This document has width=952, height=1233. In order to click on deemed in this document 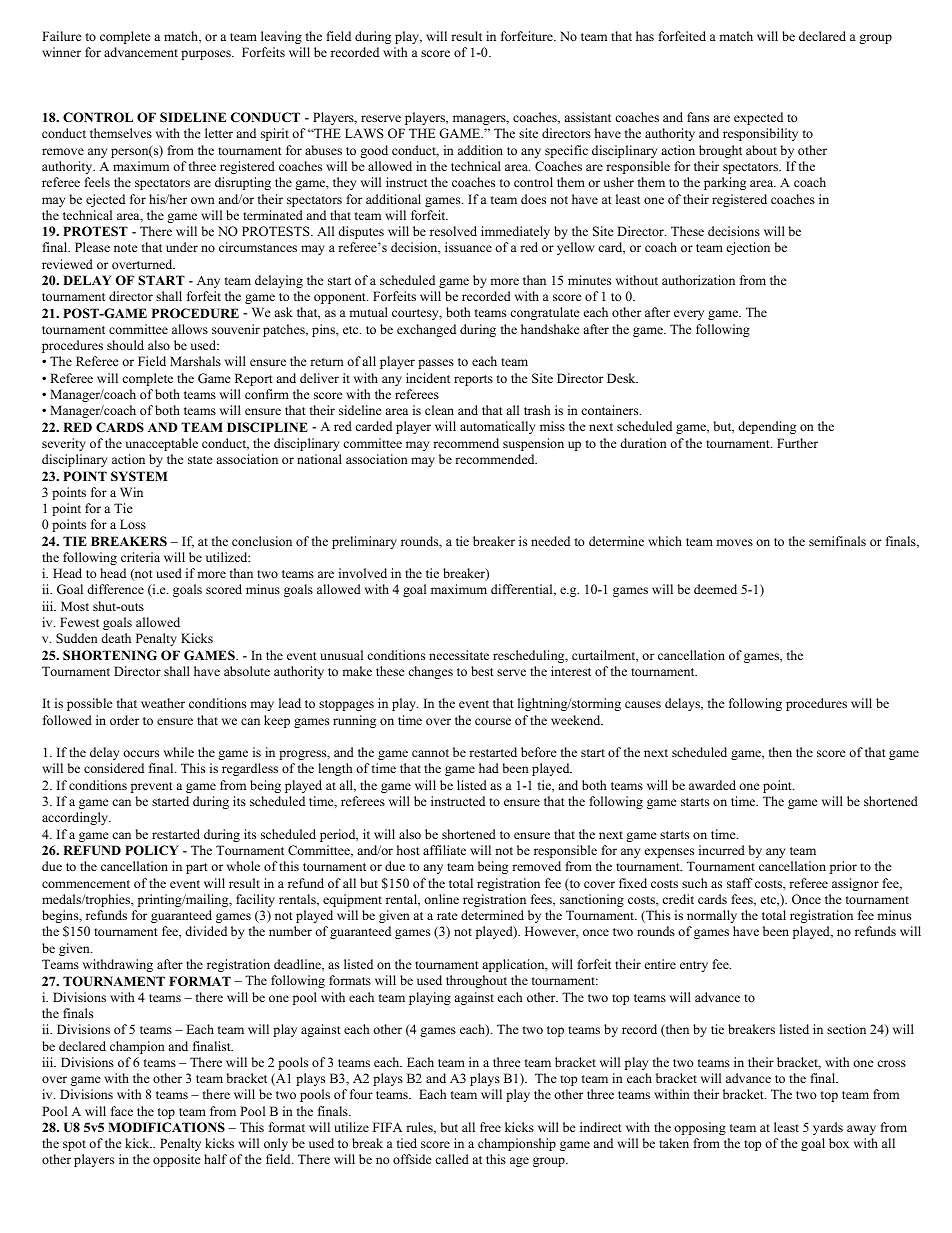, I will do `click(715, 589)`.
